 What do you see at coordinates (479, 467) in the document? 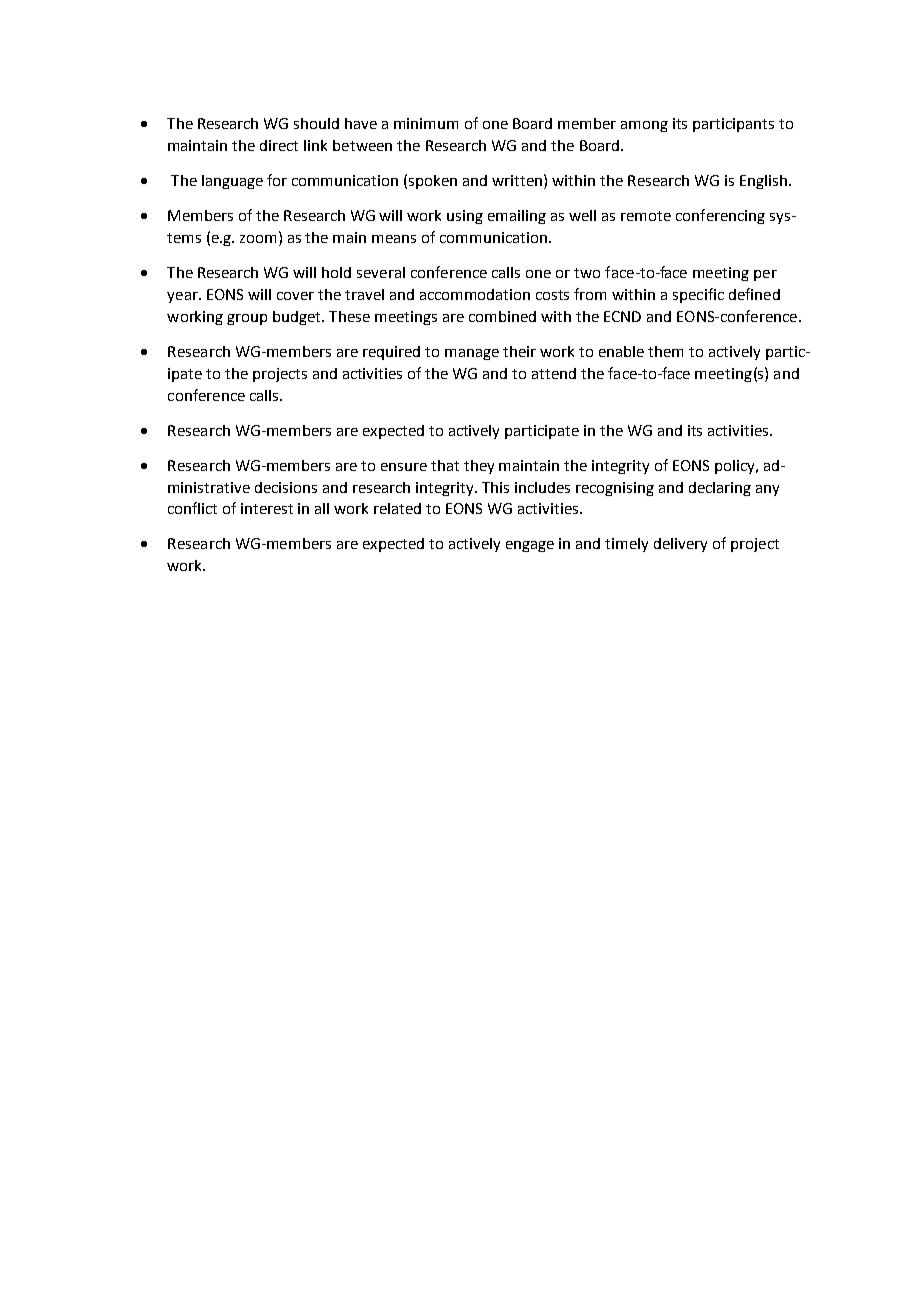
I see `they` at bounding box center [479, 467].
